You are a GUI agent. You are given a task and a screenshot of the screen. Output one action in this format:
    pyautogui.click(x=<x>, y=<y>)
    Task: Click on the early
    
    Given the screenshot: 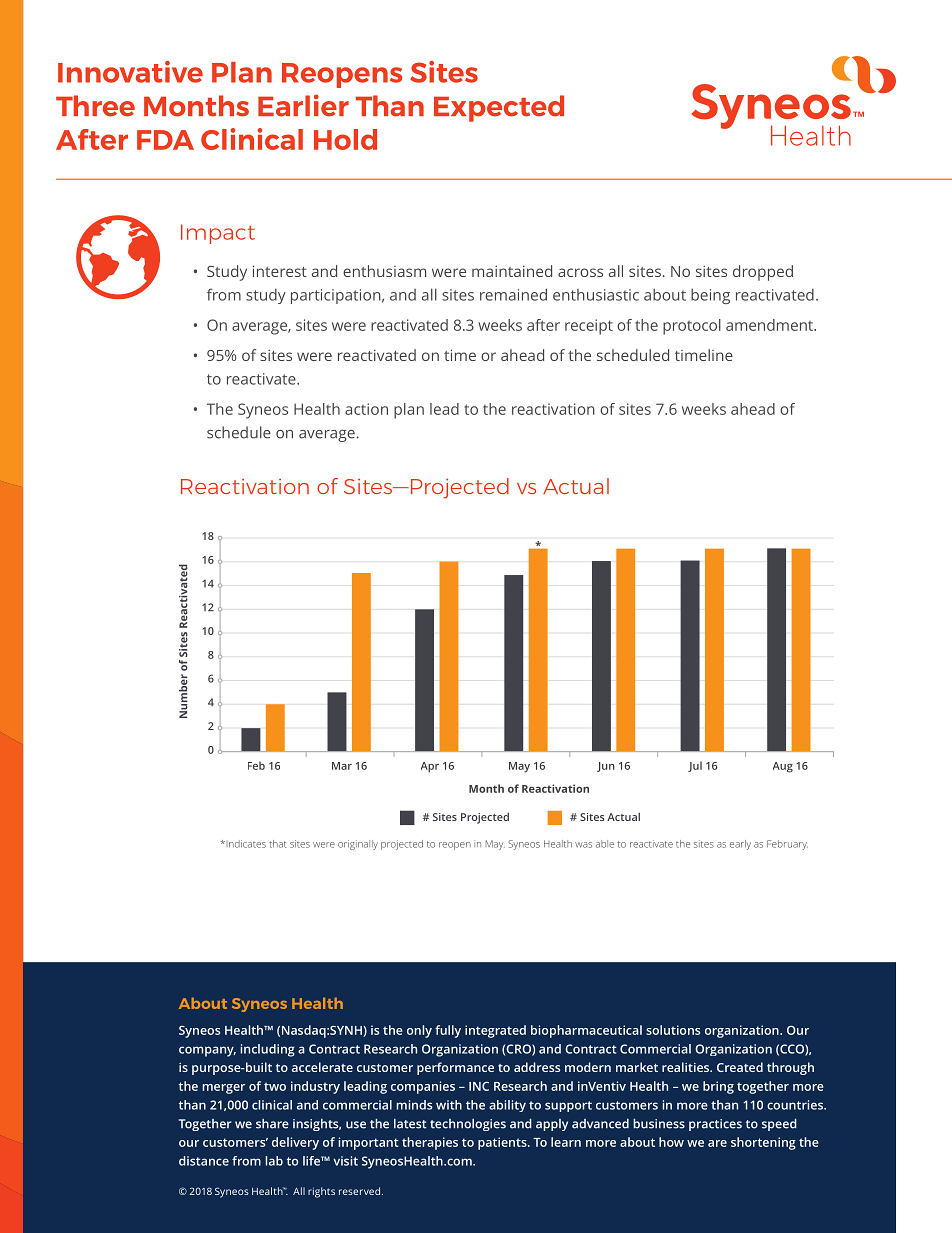 What is the action you would take?
    pyautogui.click(x=740, y=845)
